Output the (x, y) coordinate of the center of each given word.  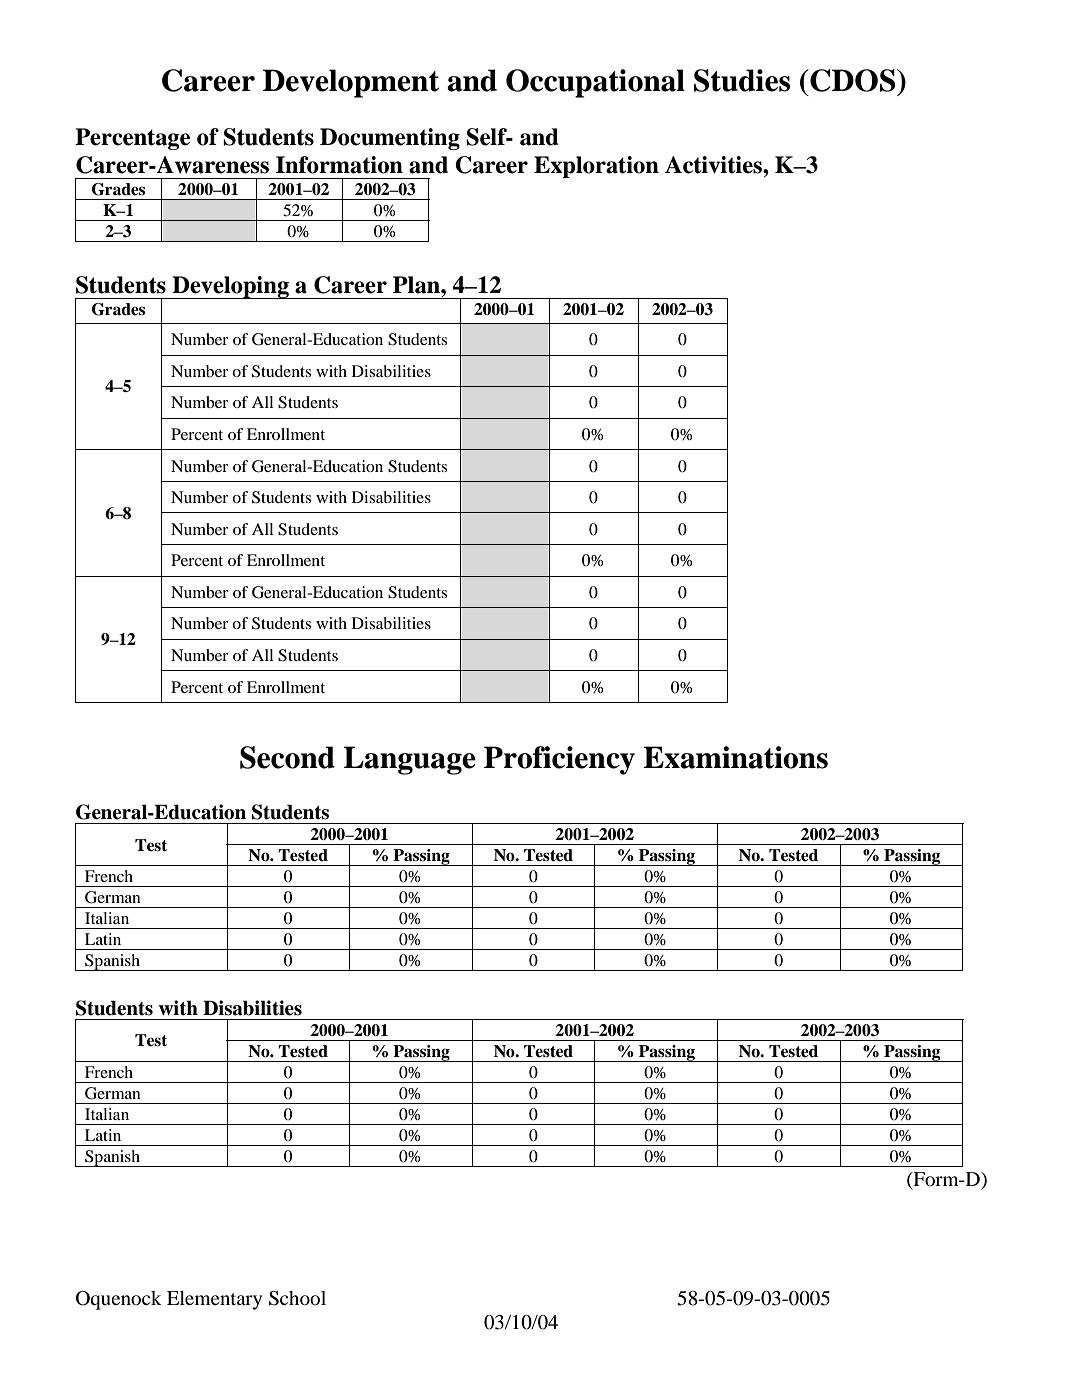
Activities (714, 165)
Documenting (390, 139)
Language (409, 760)
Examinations (735, 757)
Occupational (595, 83)
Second (287, 757)
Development (351, 83)
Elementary (214, 1300)
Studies (742, 80)
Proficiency (559, 760)
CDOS (853, 80)
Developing (230, 287)
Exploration (596, 167)
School (297, 1298)
